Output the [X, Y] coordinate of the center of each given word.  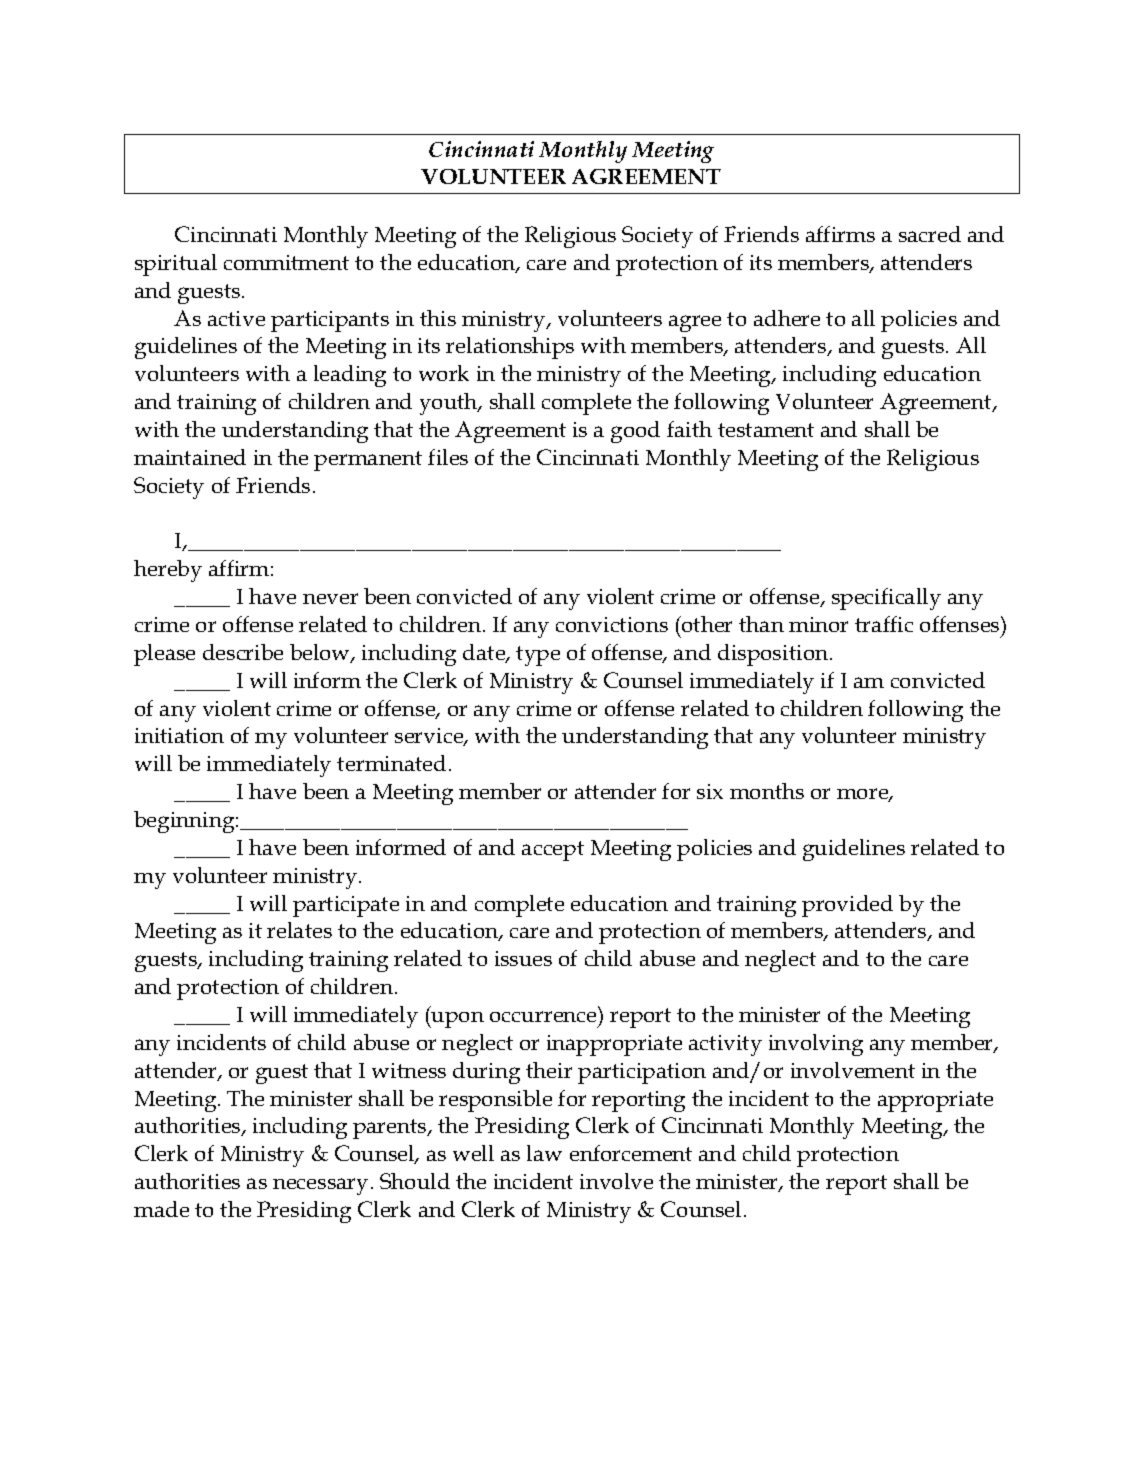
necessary [320, 1186]
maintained [190, 457]
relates [299, 930]
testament [766, 430]
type [538, 656]
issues [523, 958]
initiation [179, 735]
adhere [787, 318]
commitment [286, 262]
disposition [774, 655]
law [544, 1153]
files [448, 457]
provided [847, 906]
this [438, 318]
